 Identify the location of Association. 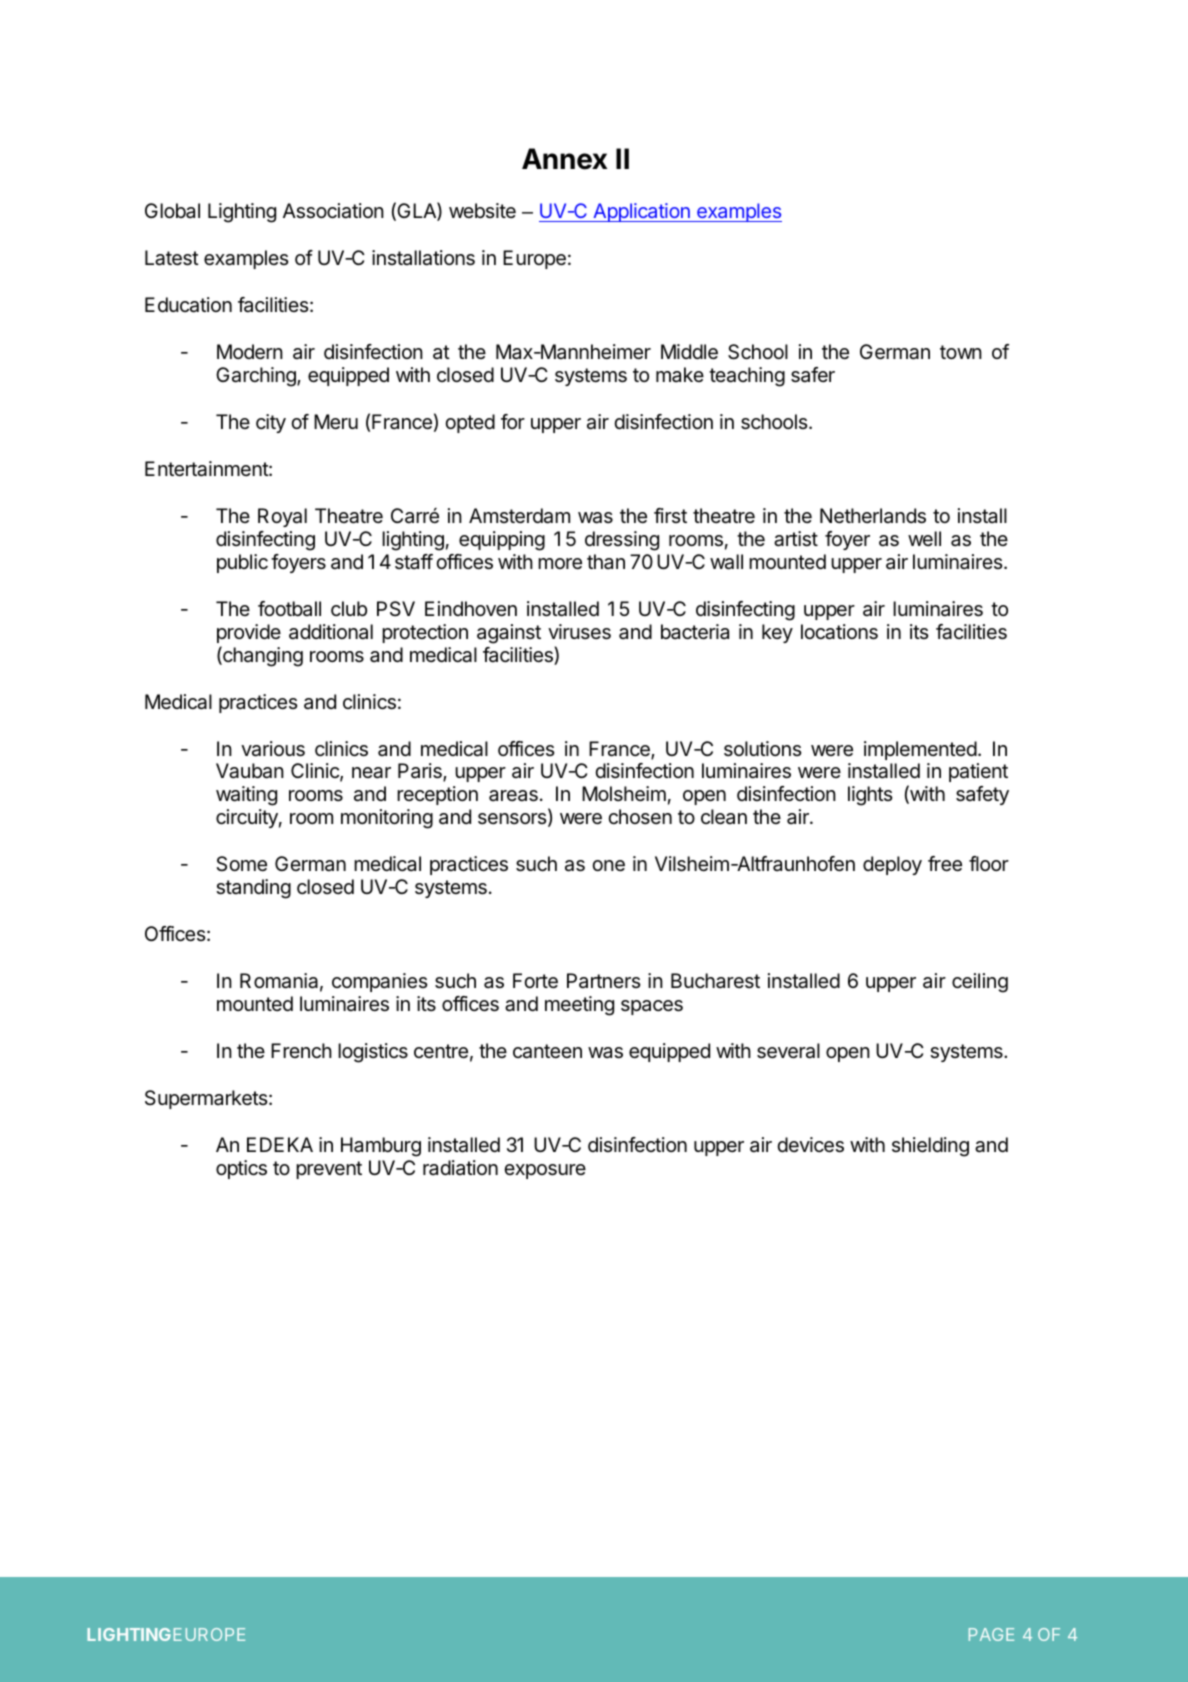
(333, 211).
